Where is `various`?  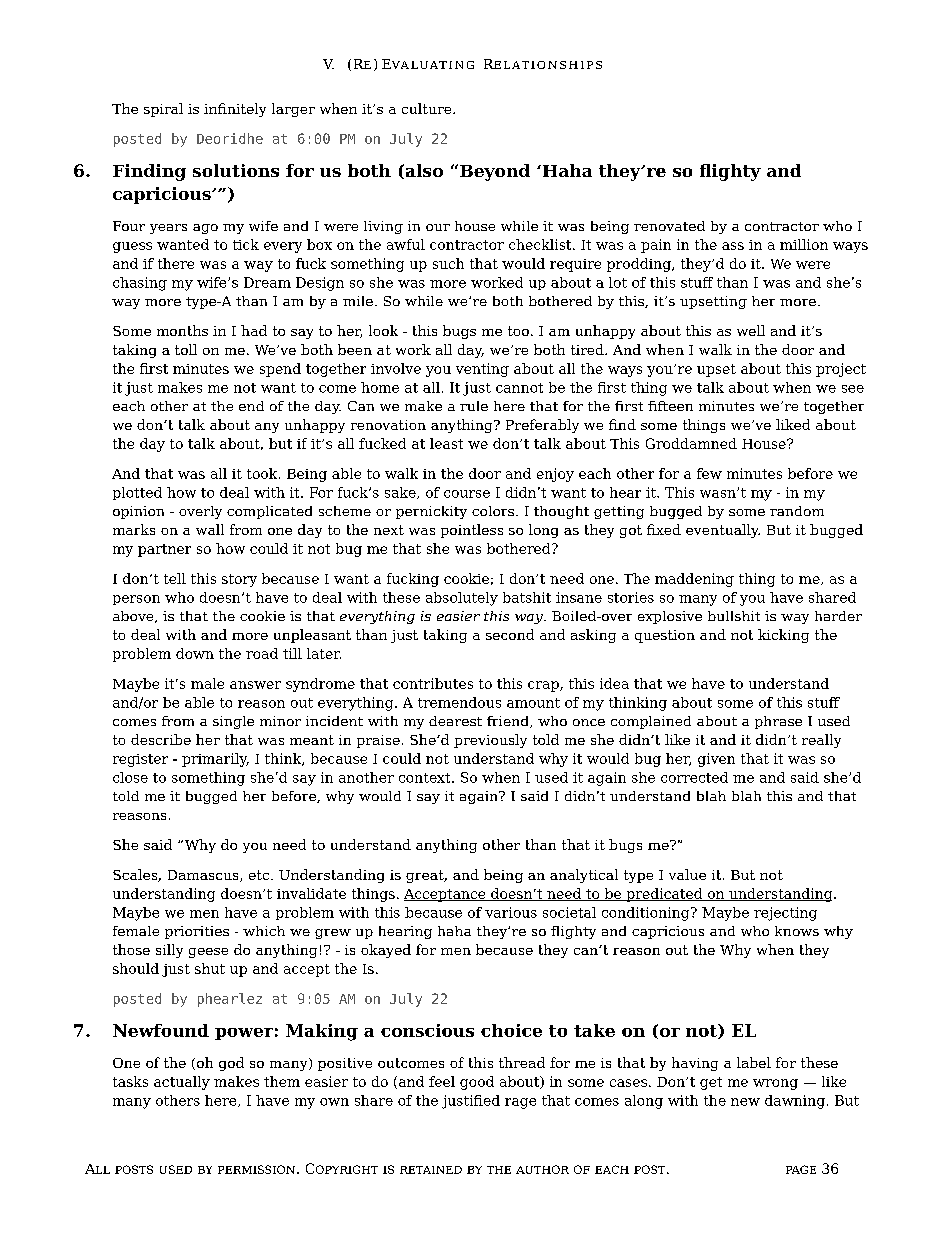 various is located at coordinates (511, 912).
